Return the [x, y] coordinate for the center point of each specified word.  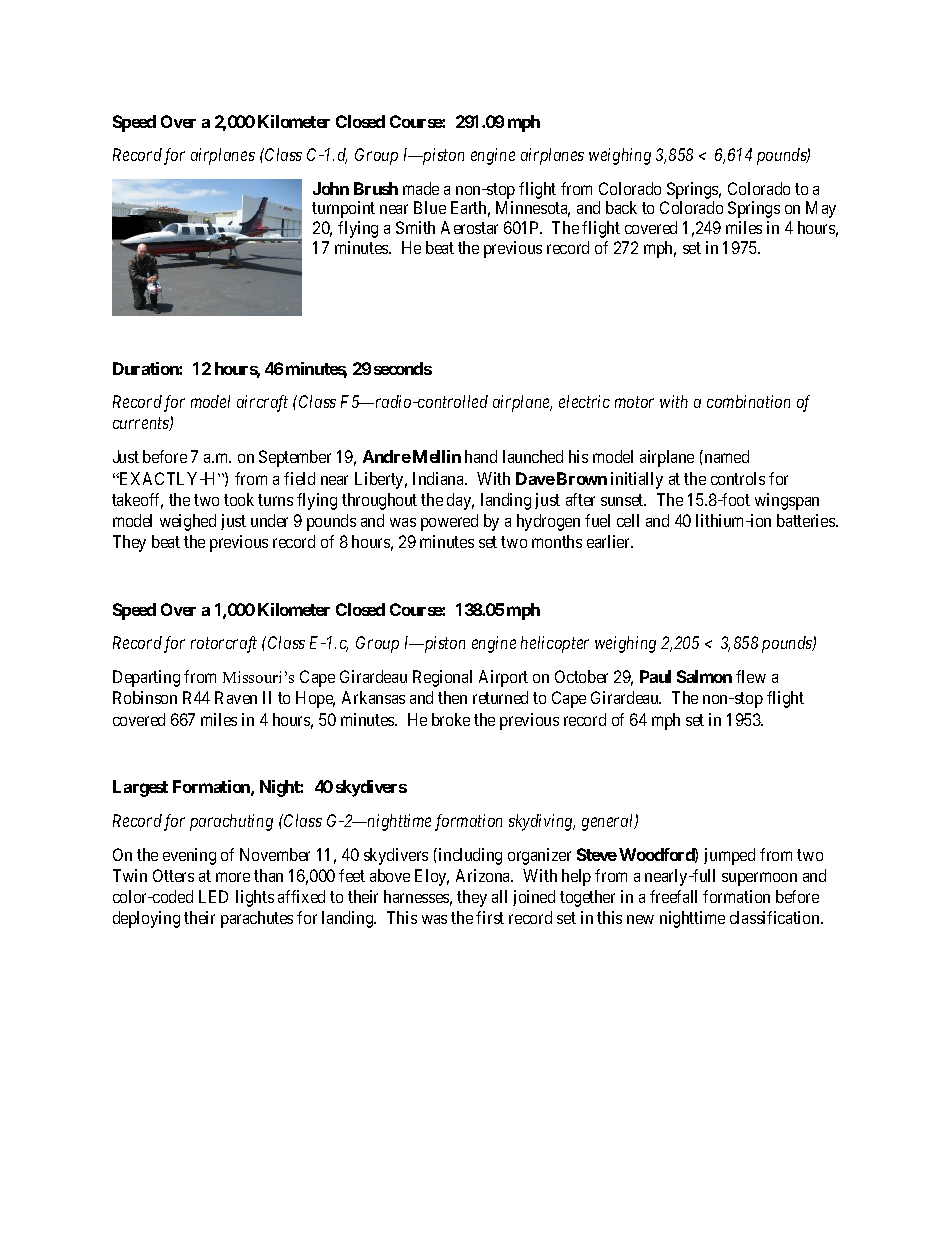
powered [449, 522]
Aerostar [469, 227]
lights [255, 898]
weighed [188, 522]
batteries [807, 520]
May [821, 209]
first [490, 917]
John [331, 188]
